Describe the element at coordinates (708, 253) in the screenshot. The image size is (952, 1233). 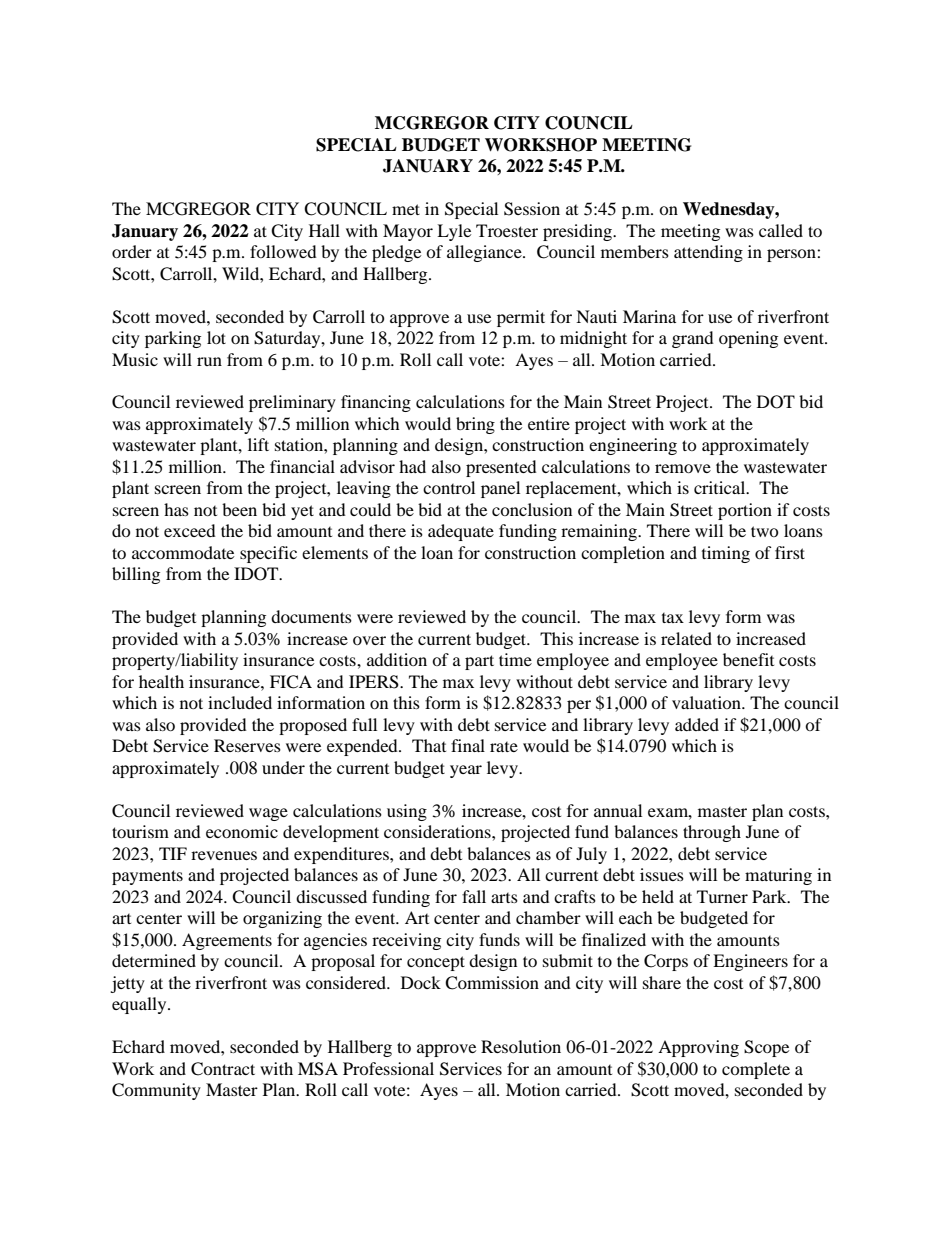
I see `attending` at that location.
